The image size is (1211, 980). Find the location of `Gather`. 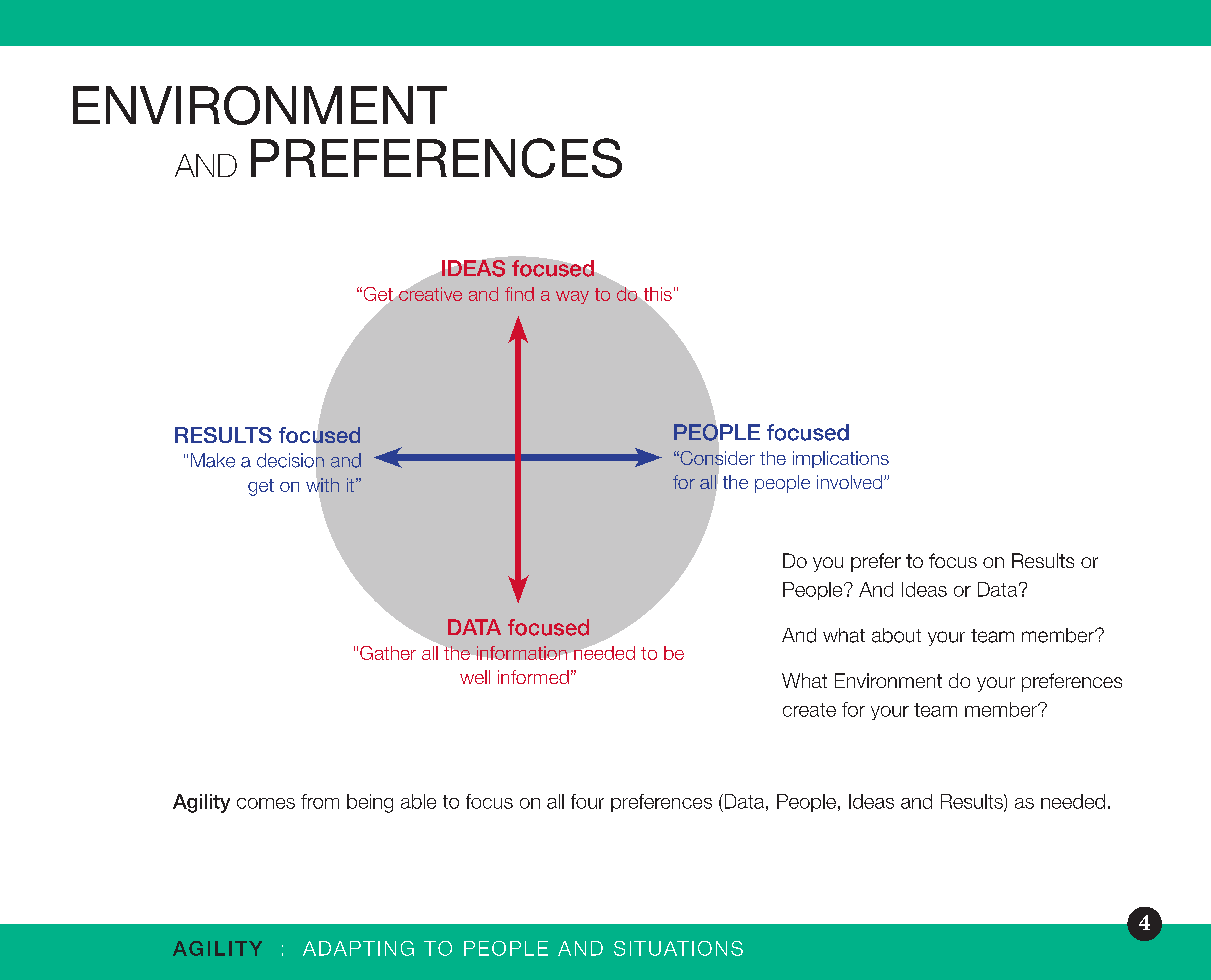

Gather is located at coordinates (388, 653).
